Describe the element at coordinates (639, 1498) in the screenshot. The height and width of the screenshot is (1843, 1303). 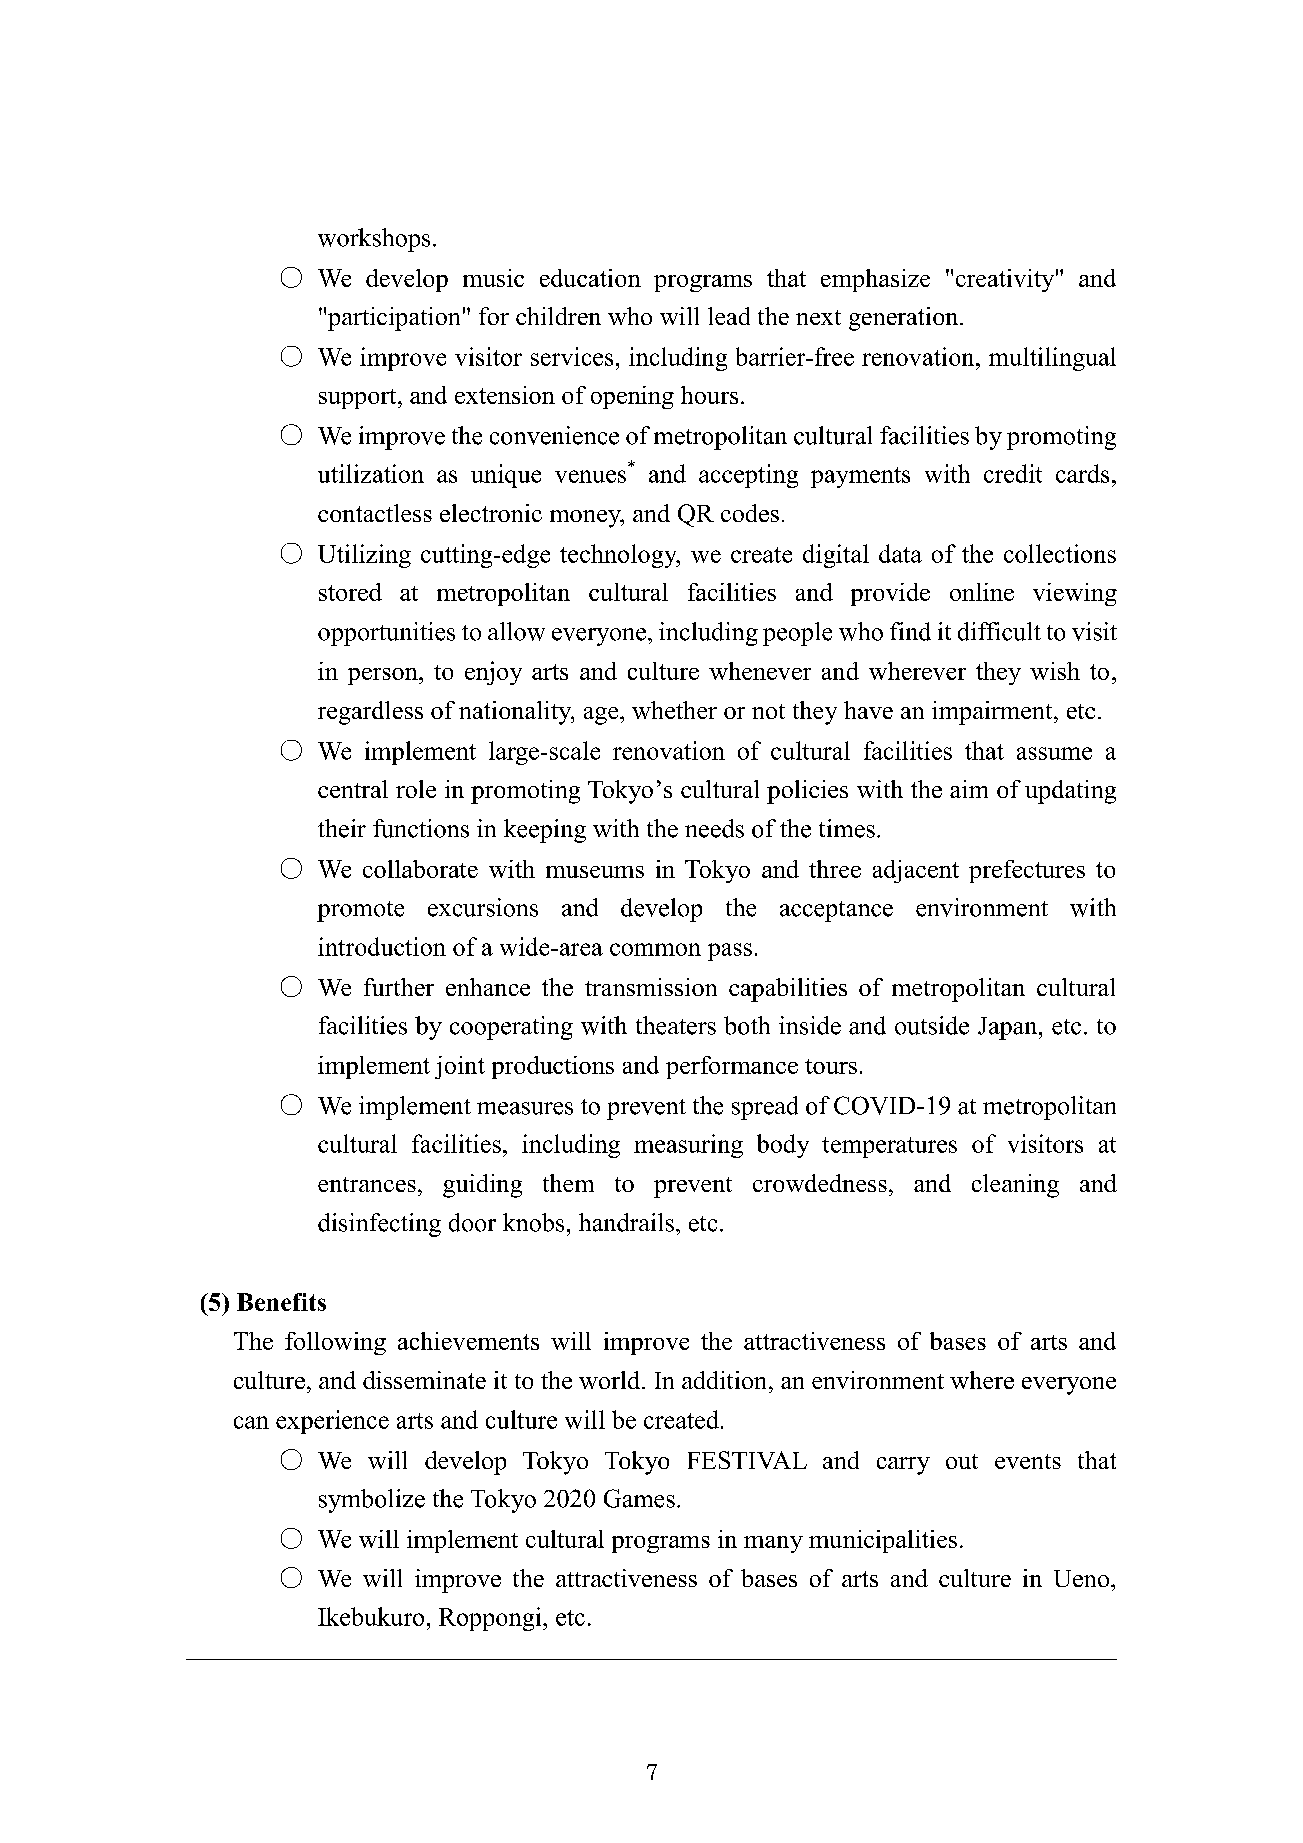
I see `Games` at that location.
